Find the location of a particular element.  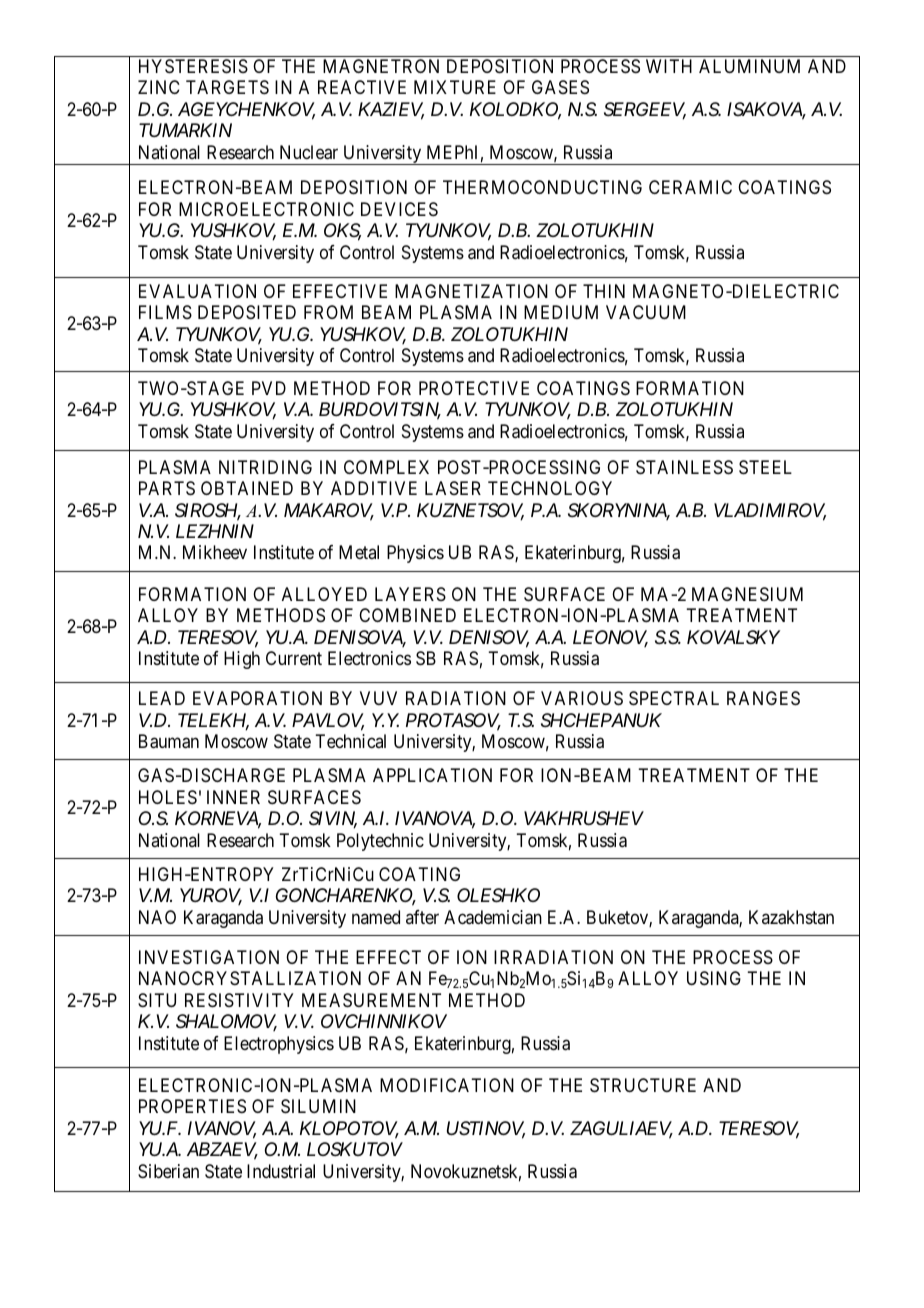

MIXTURE is located at coordinates (455, 87).
